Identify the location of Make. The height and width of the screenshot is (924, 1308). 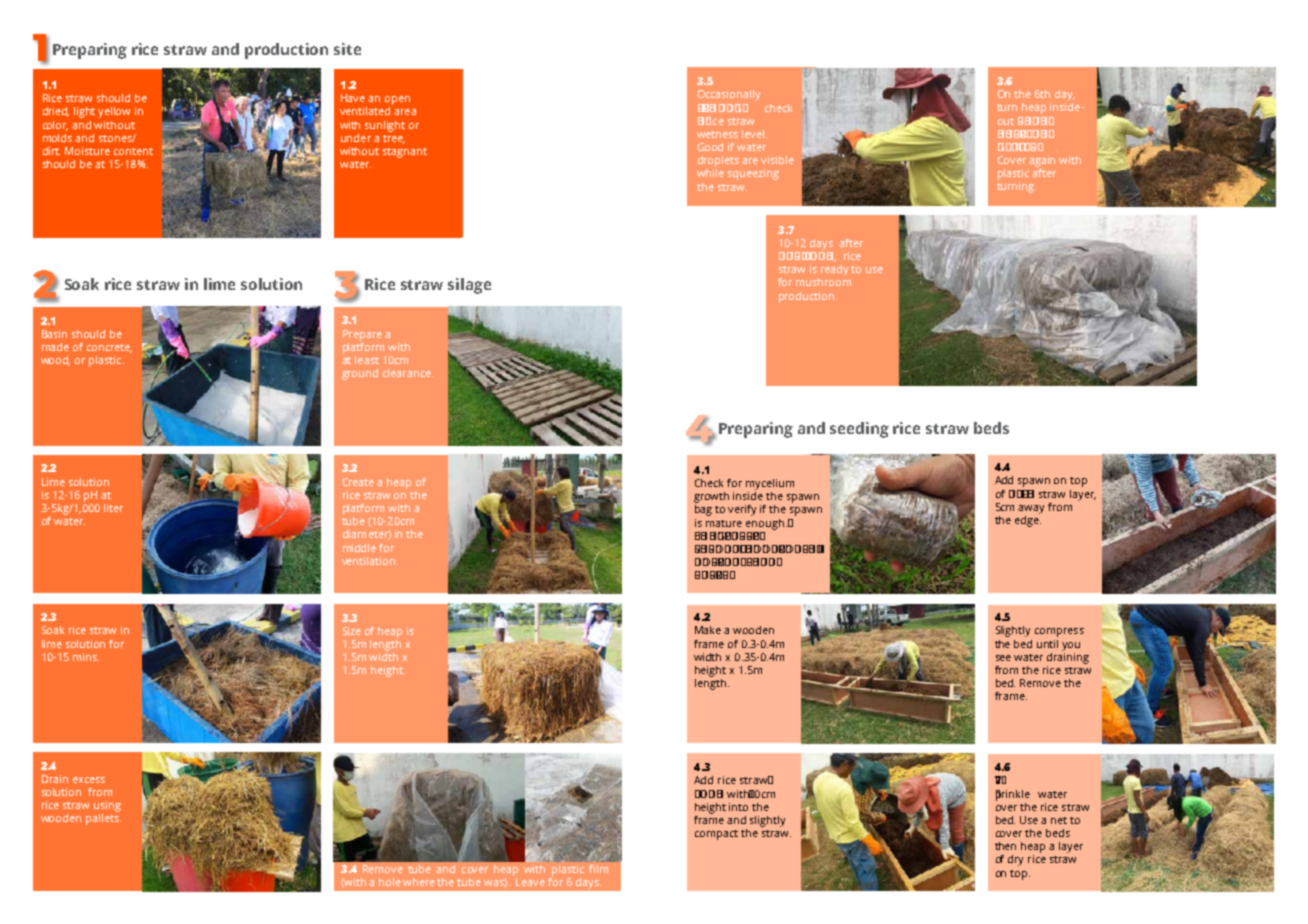
(708, 630).
